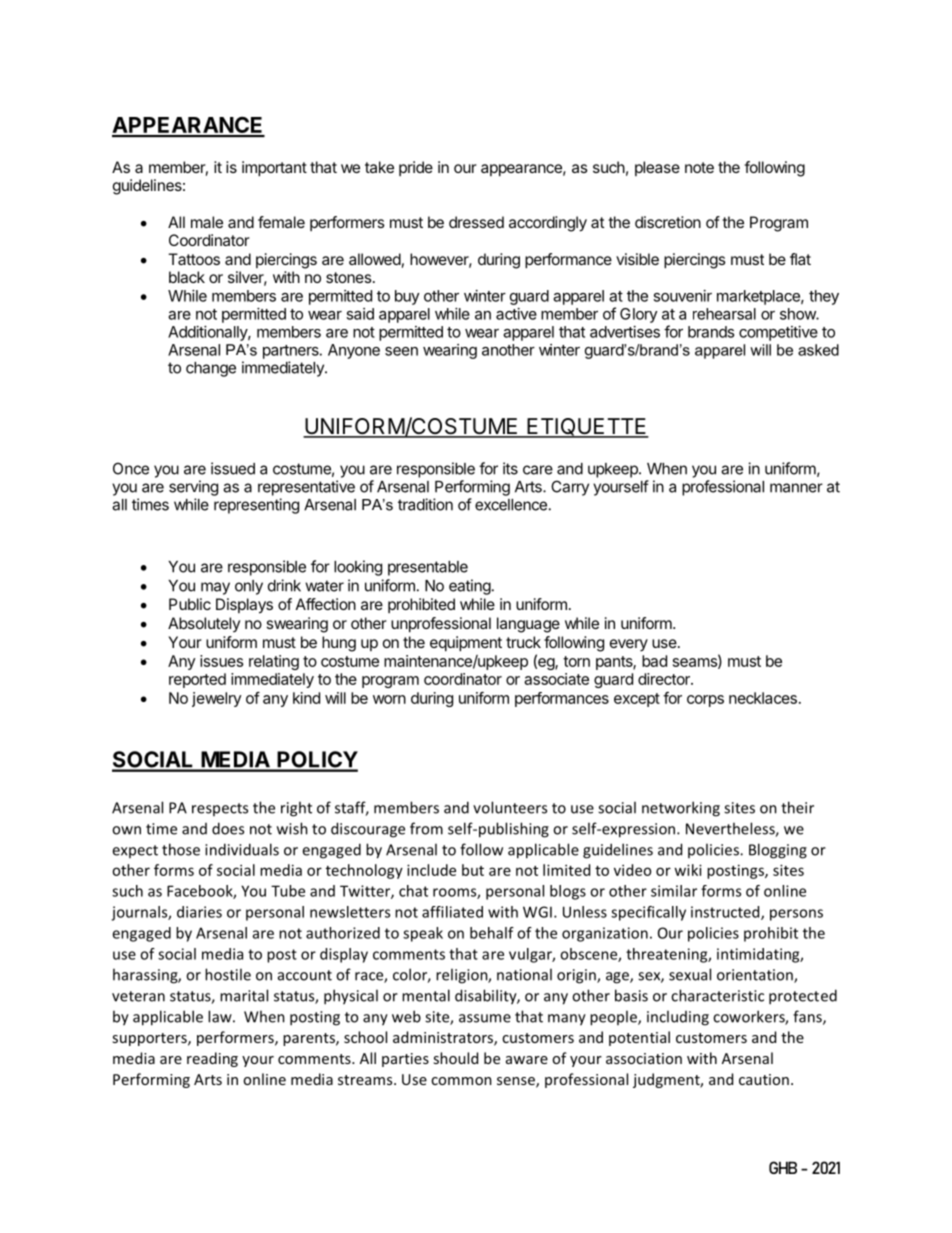  I want to click on dressed, so click(476, 222).
